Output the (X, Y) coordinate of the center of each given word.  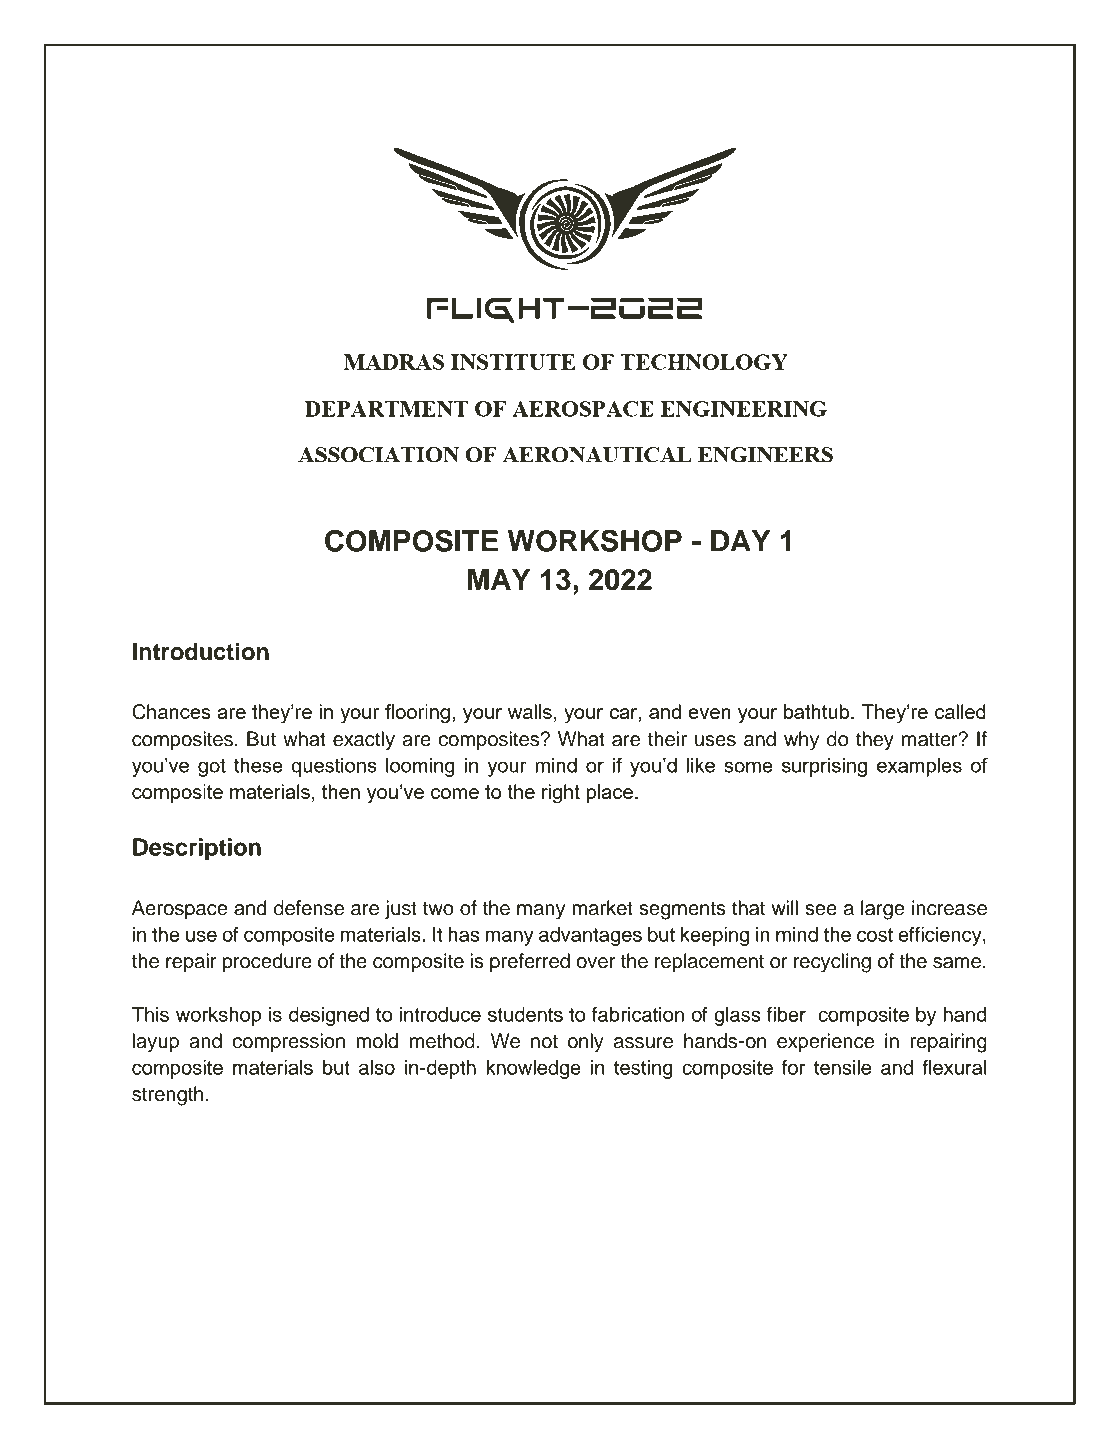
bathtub (818, 711)
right (561, 794)
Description (197, 849)
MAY (499, 579)
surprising (824, 767)
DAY (740, 541)
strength (167, 1096)
